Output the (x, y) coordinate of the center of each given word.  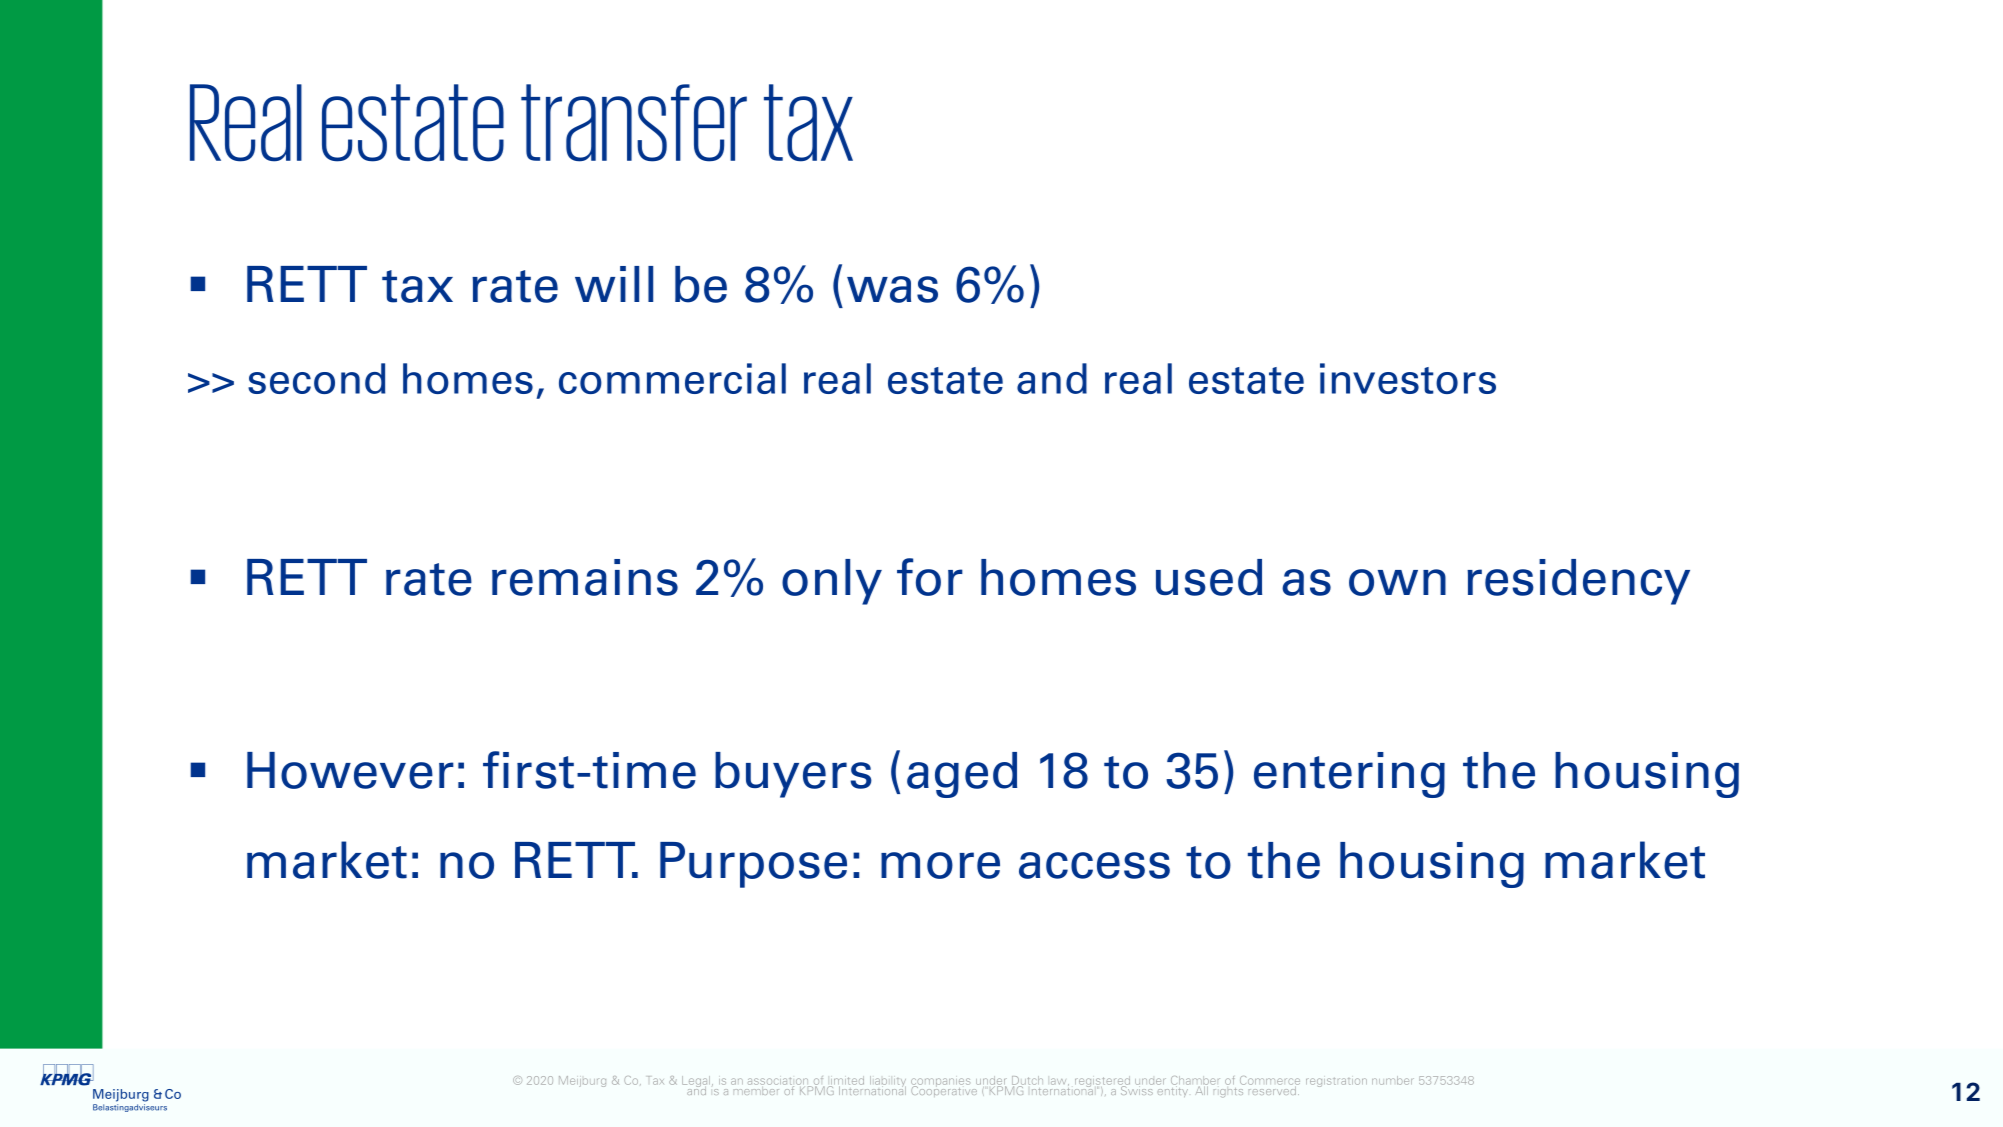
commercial (672, 378)
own (1397, 582)
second (316, 378)
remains (585, 577)
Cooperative (945, 1090)
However (350, 770)
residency (1578, 582)
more (940, 865)
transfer (634, 123)
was (892, 289)
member (755, 1089)
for (930, 577)
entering (1349, 775)
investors (1408, 378)
